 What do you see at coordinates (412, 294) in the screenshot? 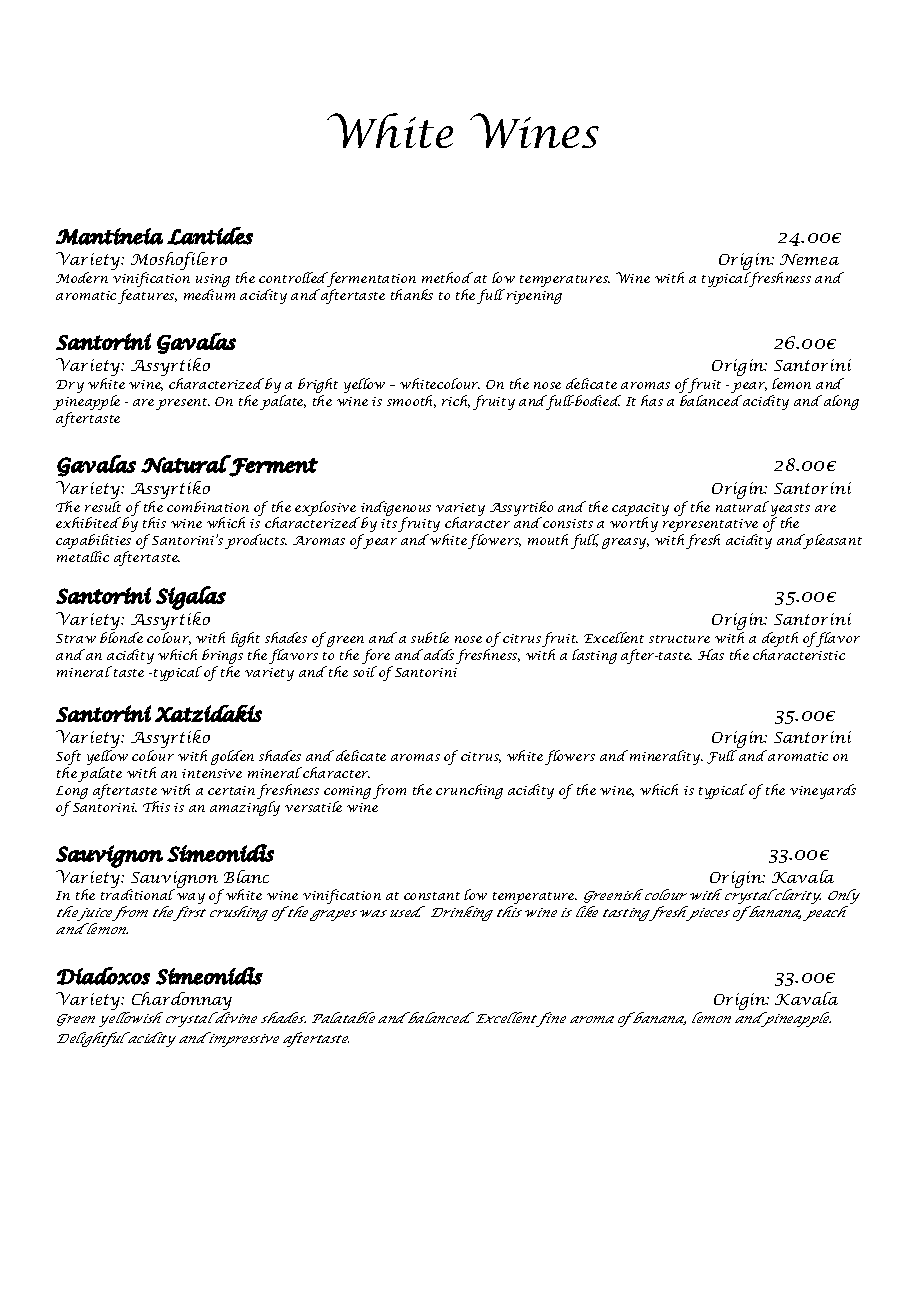
I see `thanks` at bounding box center [412, 294].
